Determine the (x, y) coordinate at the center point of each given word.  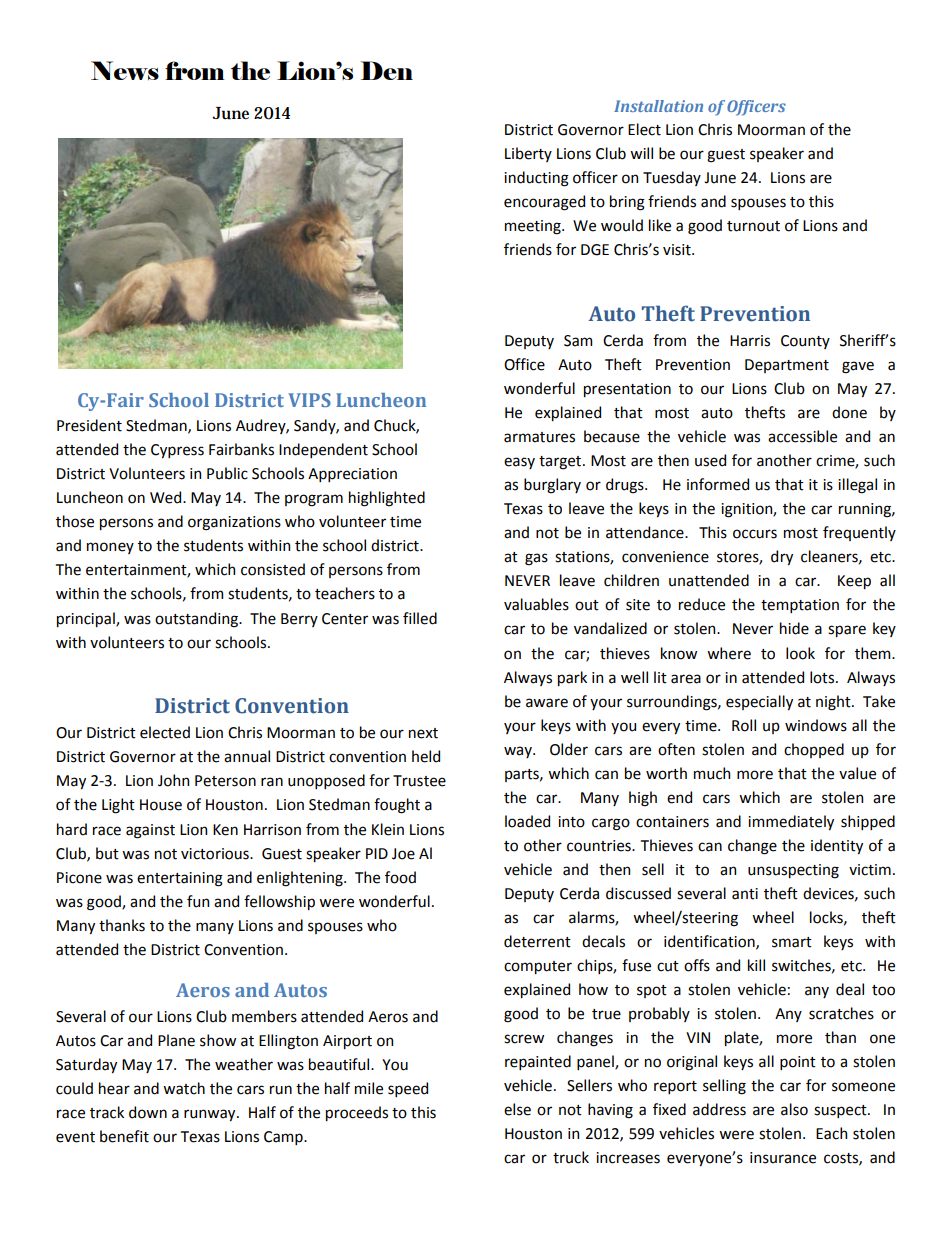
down (148, 1112)
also (794, 1109)
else (517, 1109)
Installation (658, 106)
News (125, 70)
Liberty (528, 154)
